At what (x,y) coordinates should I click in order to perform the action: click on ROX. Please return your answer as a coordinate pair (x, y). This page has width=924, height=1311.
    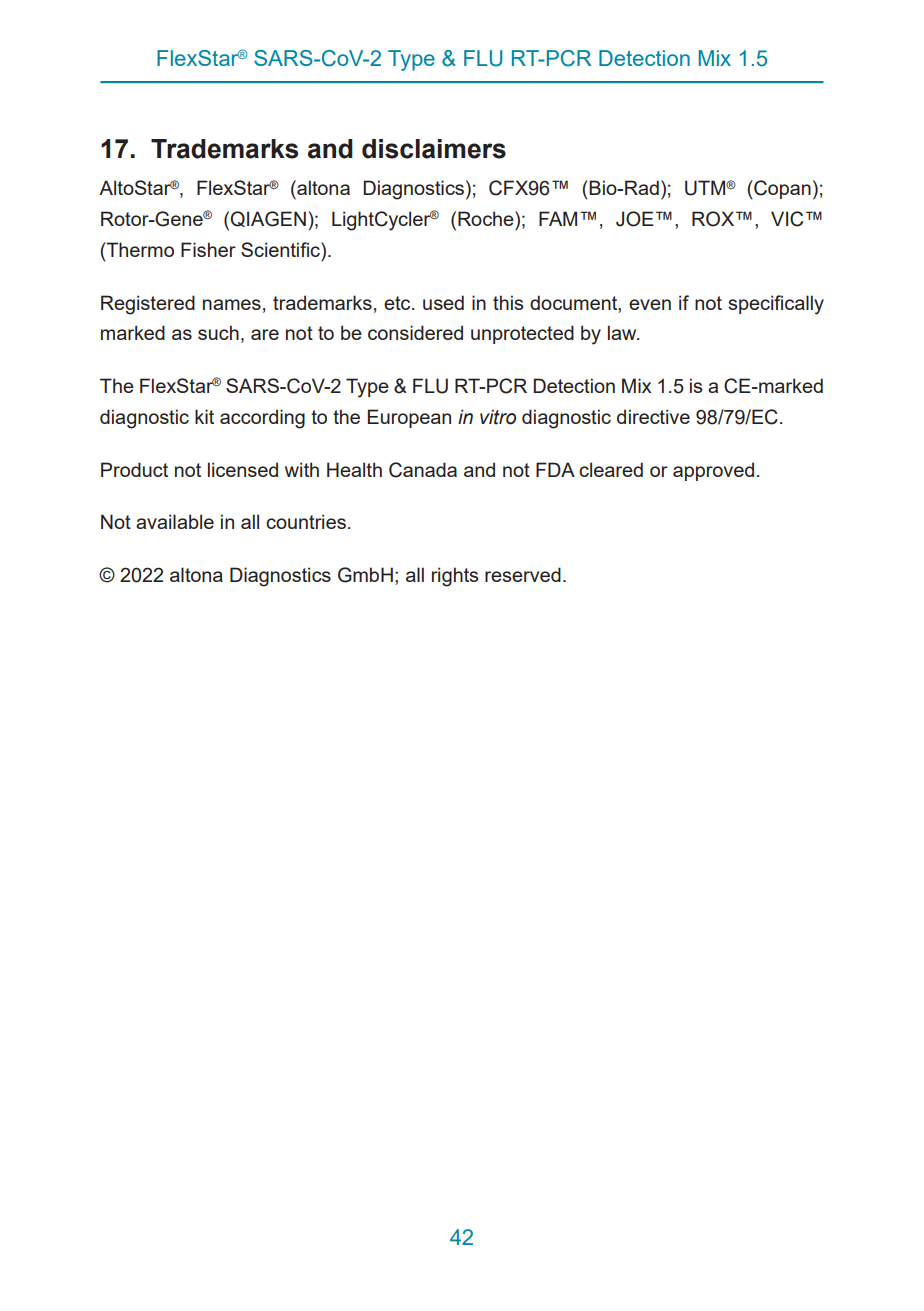
    Looking at the image, I should click on (714, 219).
